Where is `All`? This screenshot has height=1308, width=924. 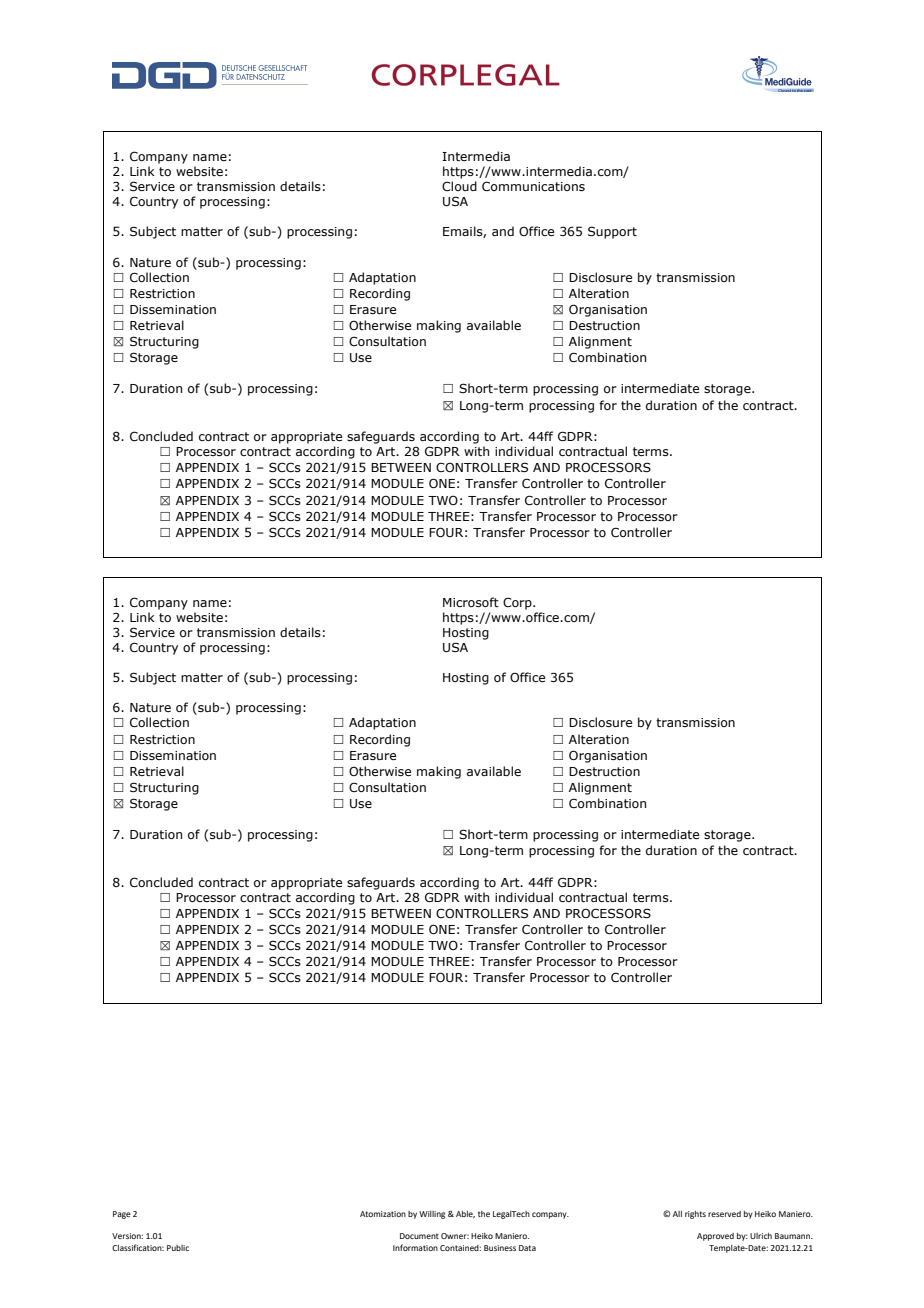 All is located at coordinates (677, 1214).
